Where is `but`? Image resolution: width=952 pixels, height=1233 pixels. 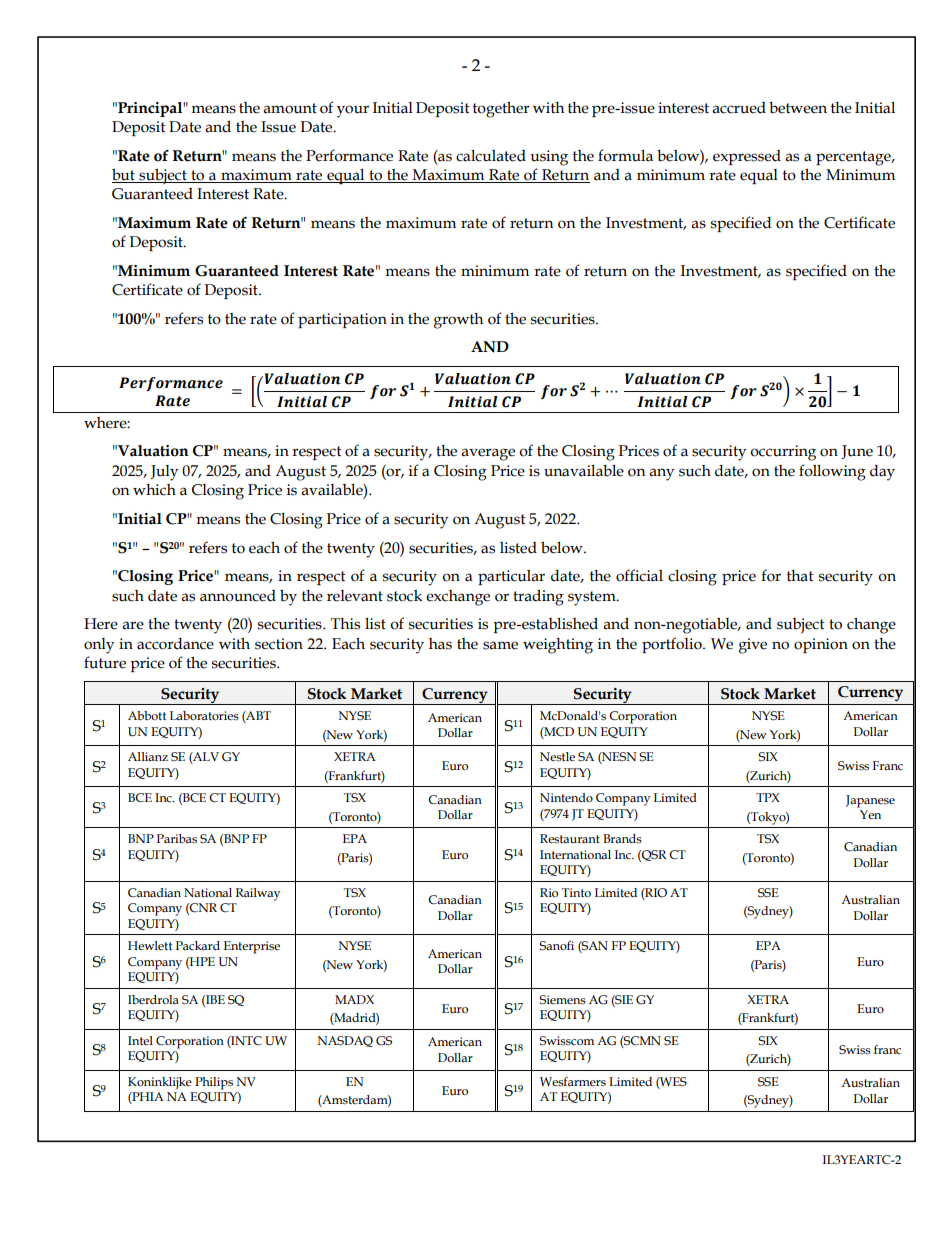 but is located at coordinates (124, 175).
